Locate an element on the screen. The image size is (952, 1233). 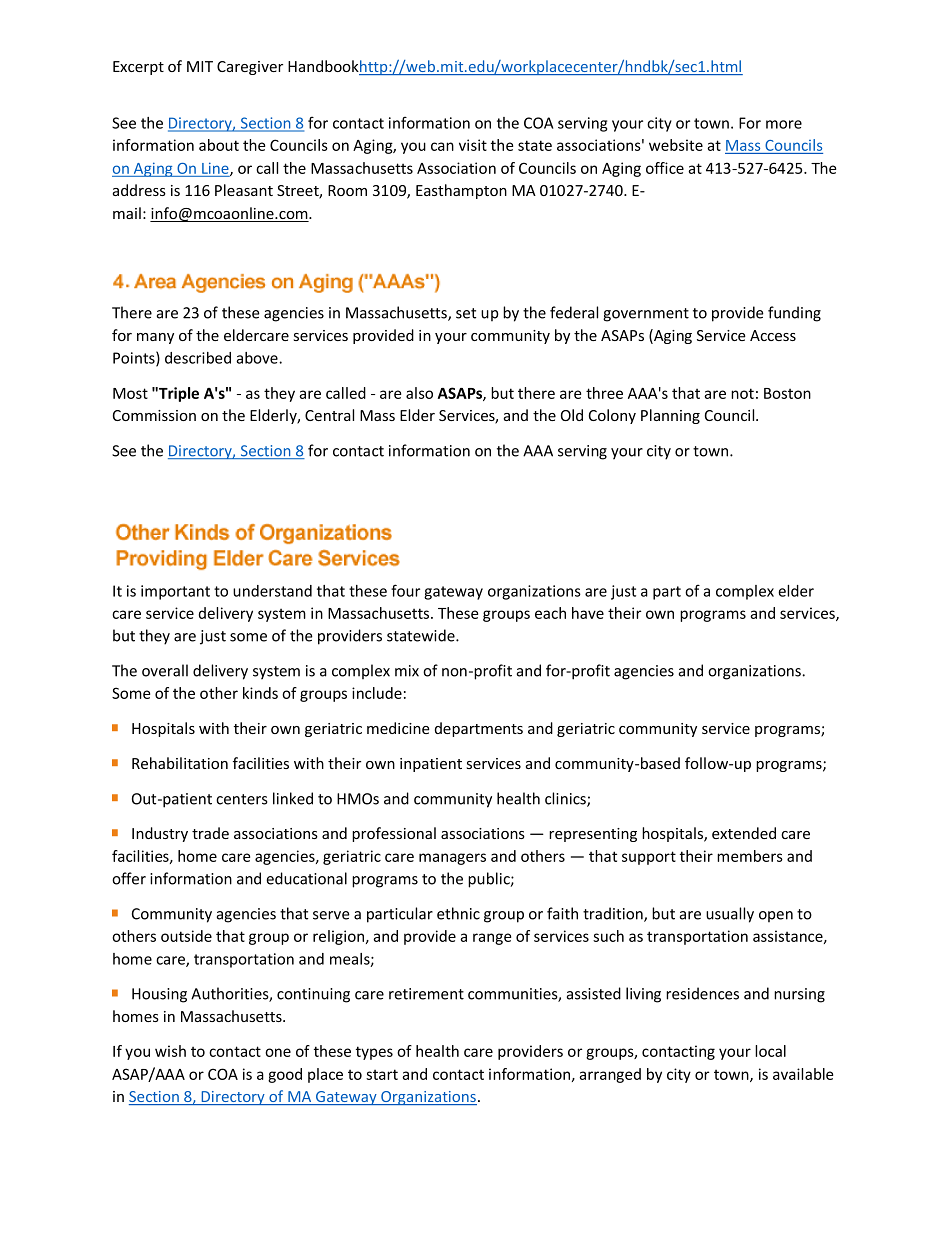
also is located at coordinates (419, 393).
